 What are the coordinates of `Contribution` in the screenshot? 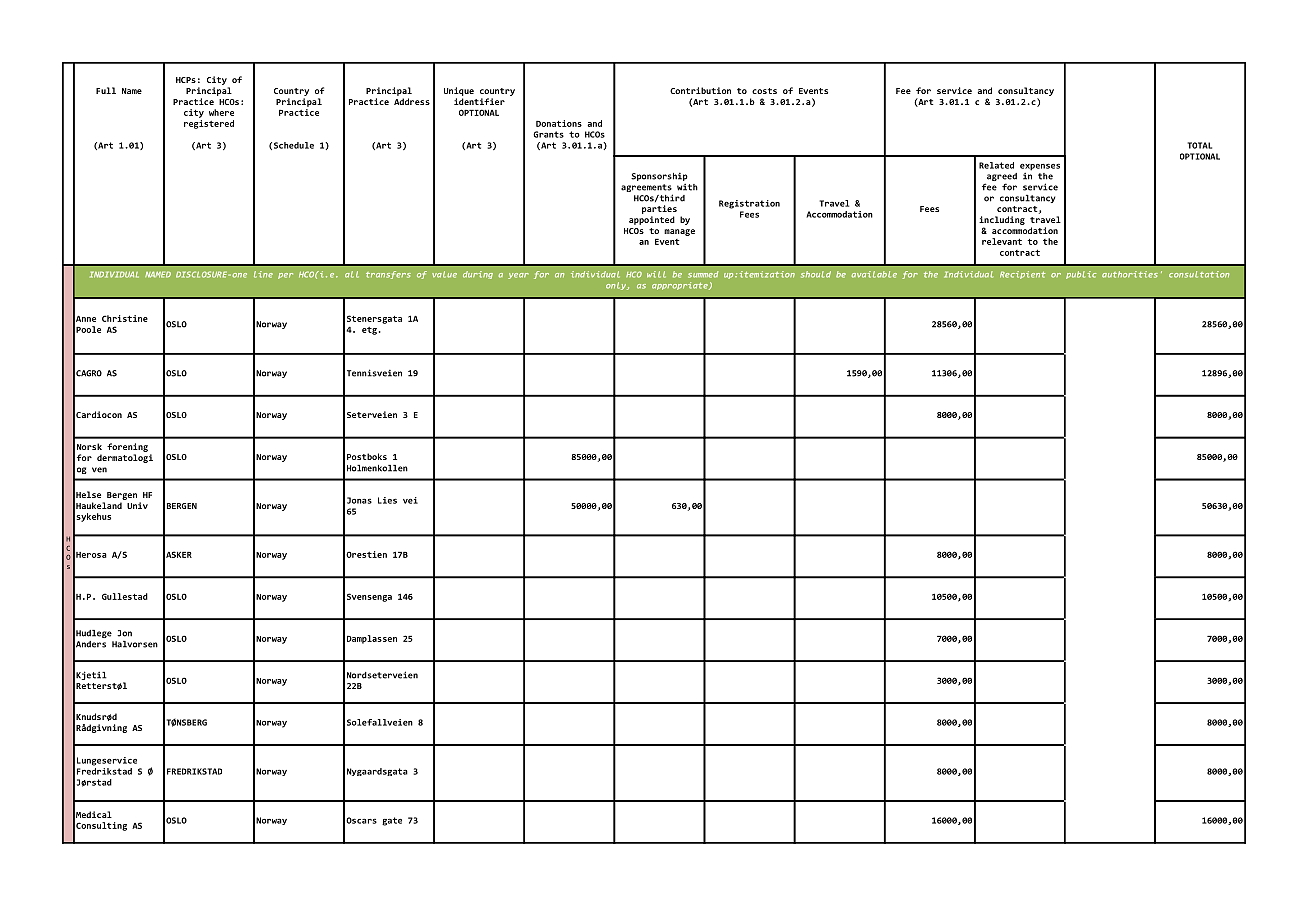 It's located at (700, 90).
